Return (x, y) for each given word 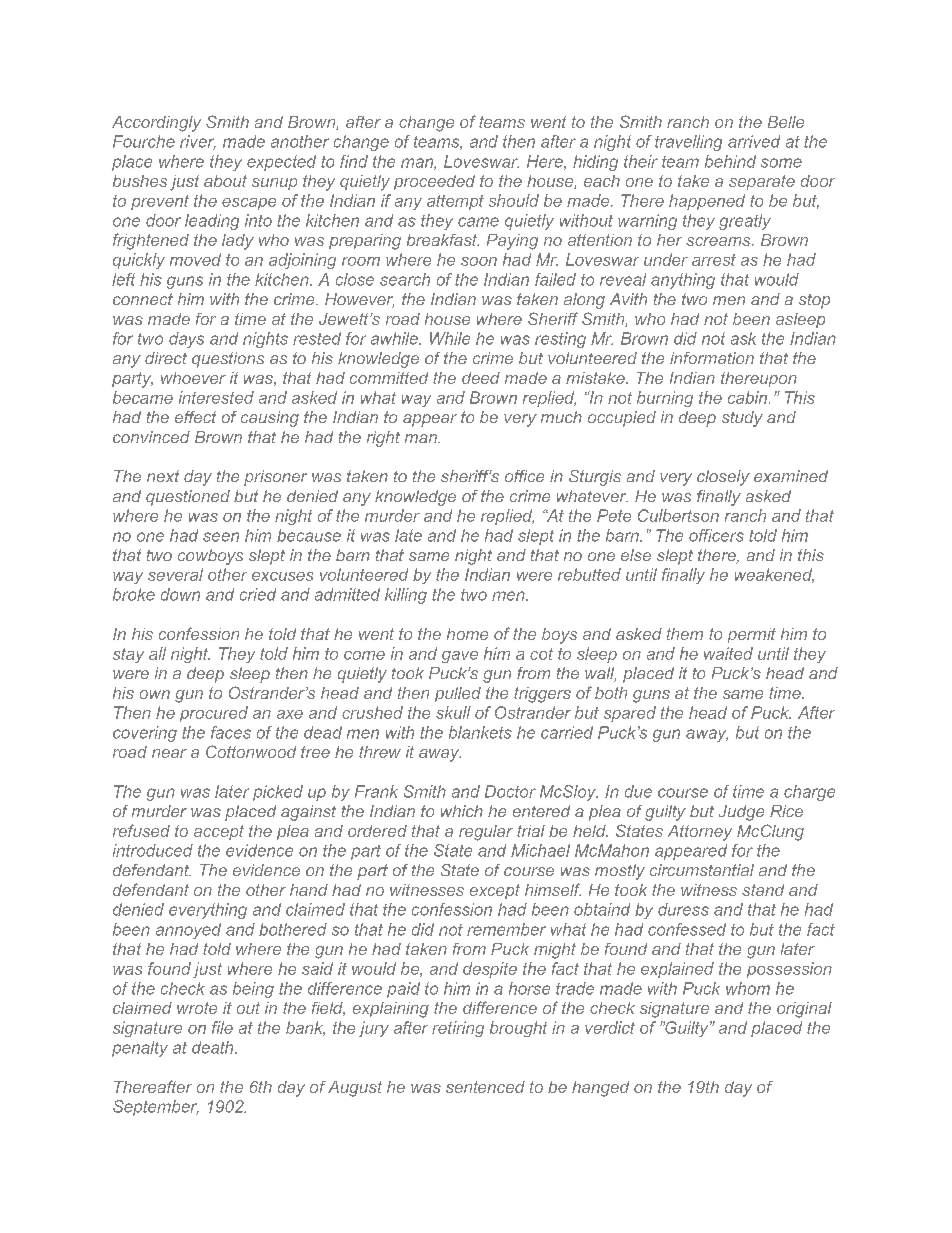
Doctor (510, 791)
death (214, 1047)
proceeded (434, 182)
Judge (741, 813)
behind (730, 161)
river (198, 142)
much (561, 417)
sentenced (485, 1087)
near (169, 753)
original (804, 1010)
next (163, 476)
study (742, 419)
